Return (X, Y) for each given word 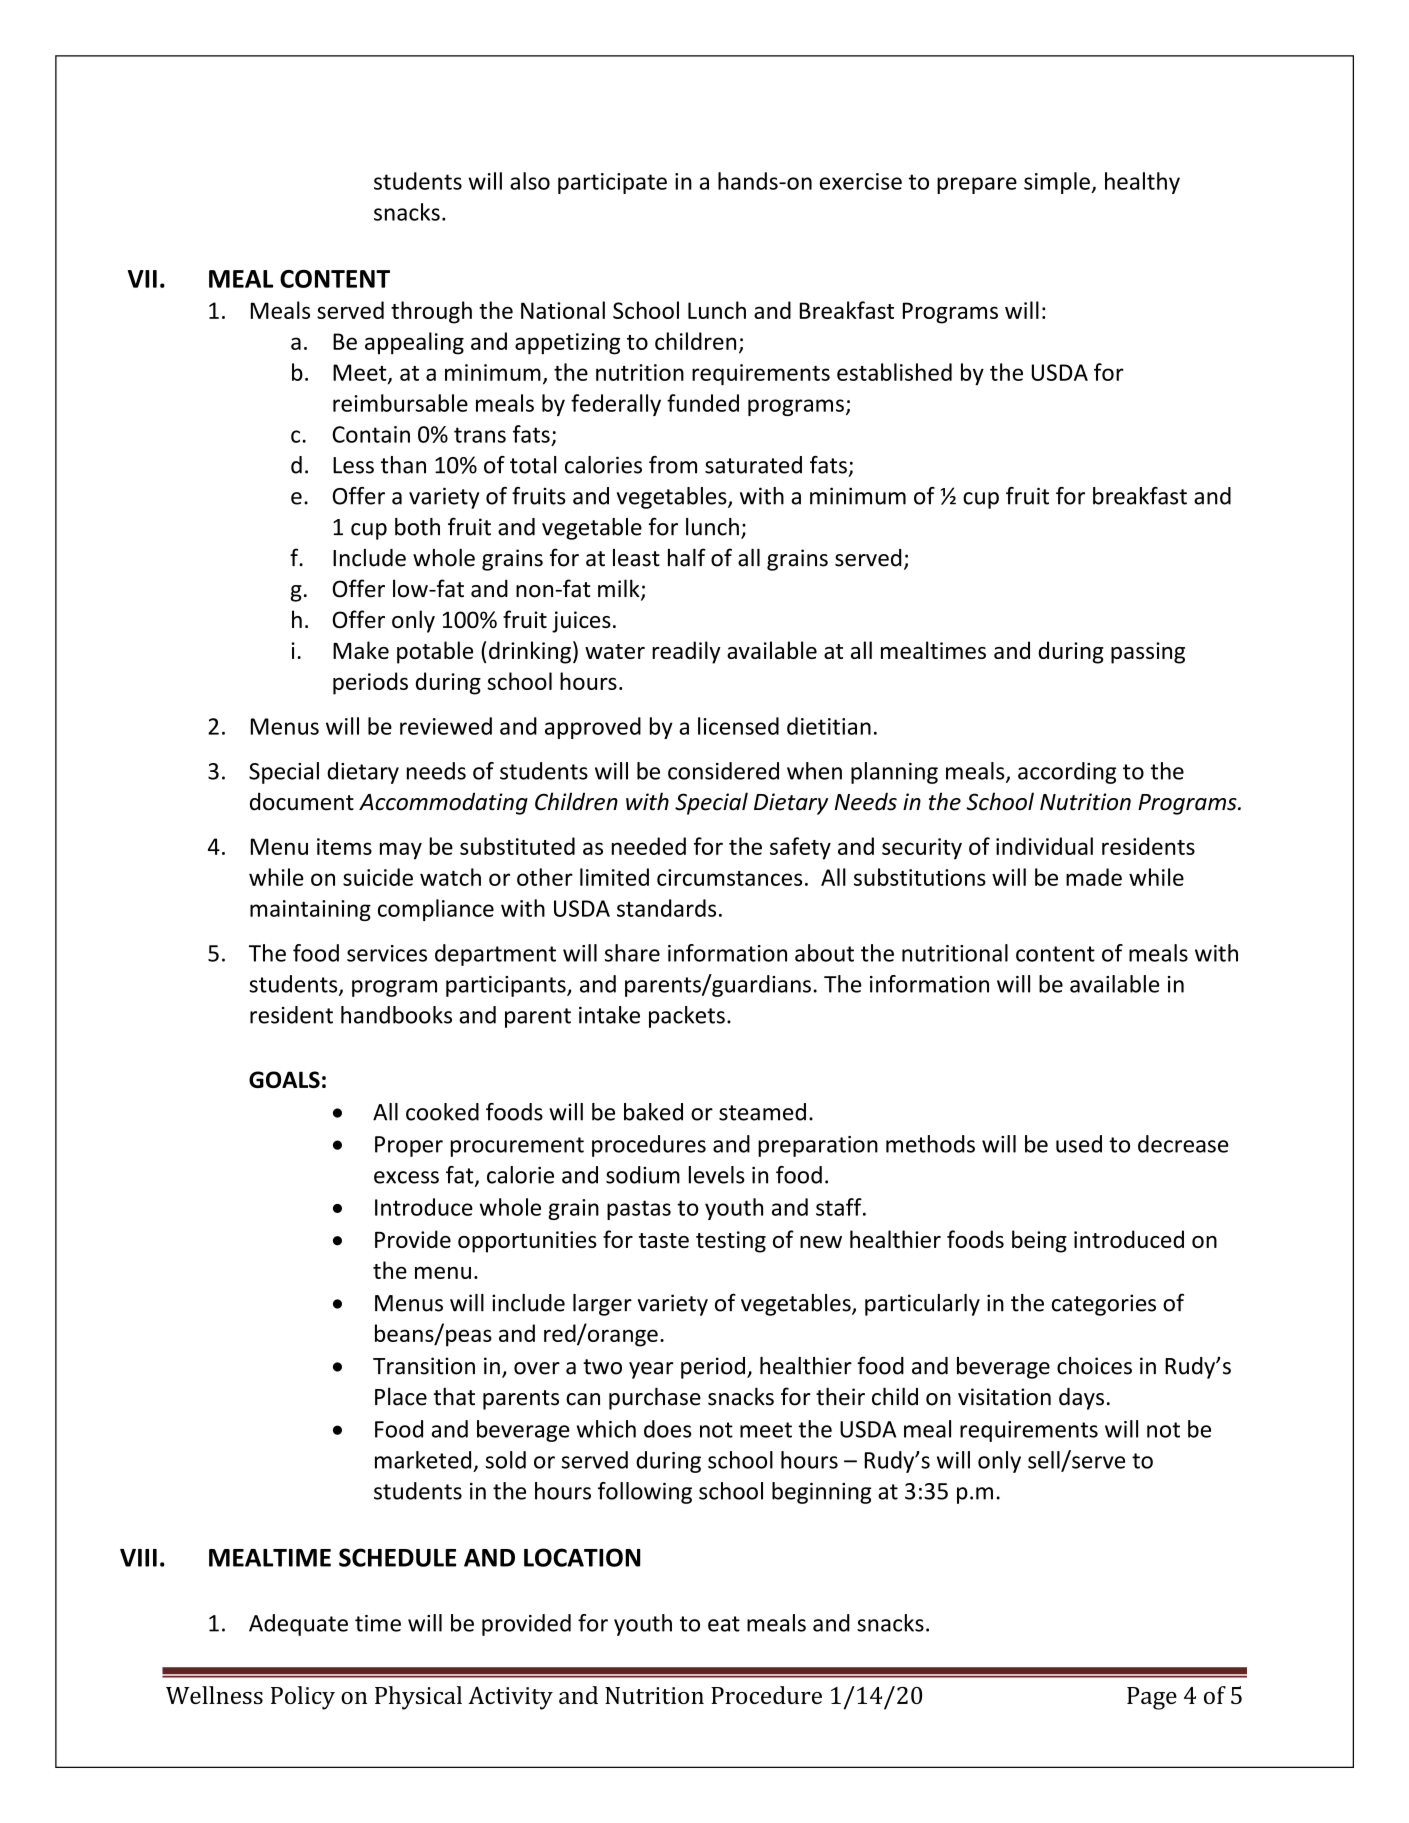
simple (1058, 183)
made (1094, 877)
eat (724, 1624)
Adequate (298, 1625)
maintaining (310, 910)
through (431, 312)
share (632, 953)
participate (612, 183)
